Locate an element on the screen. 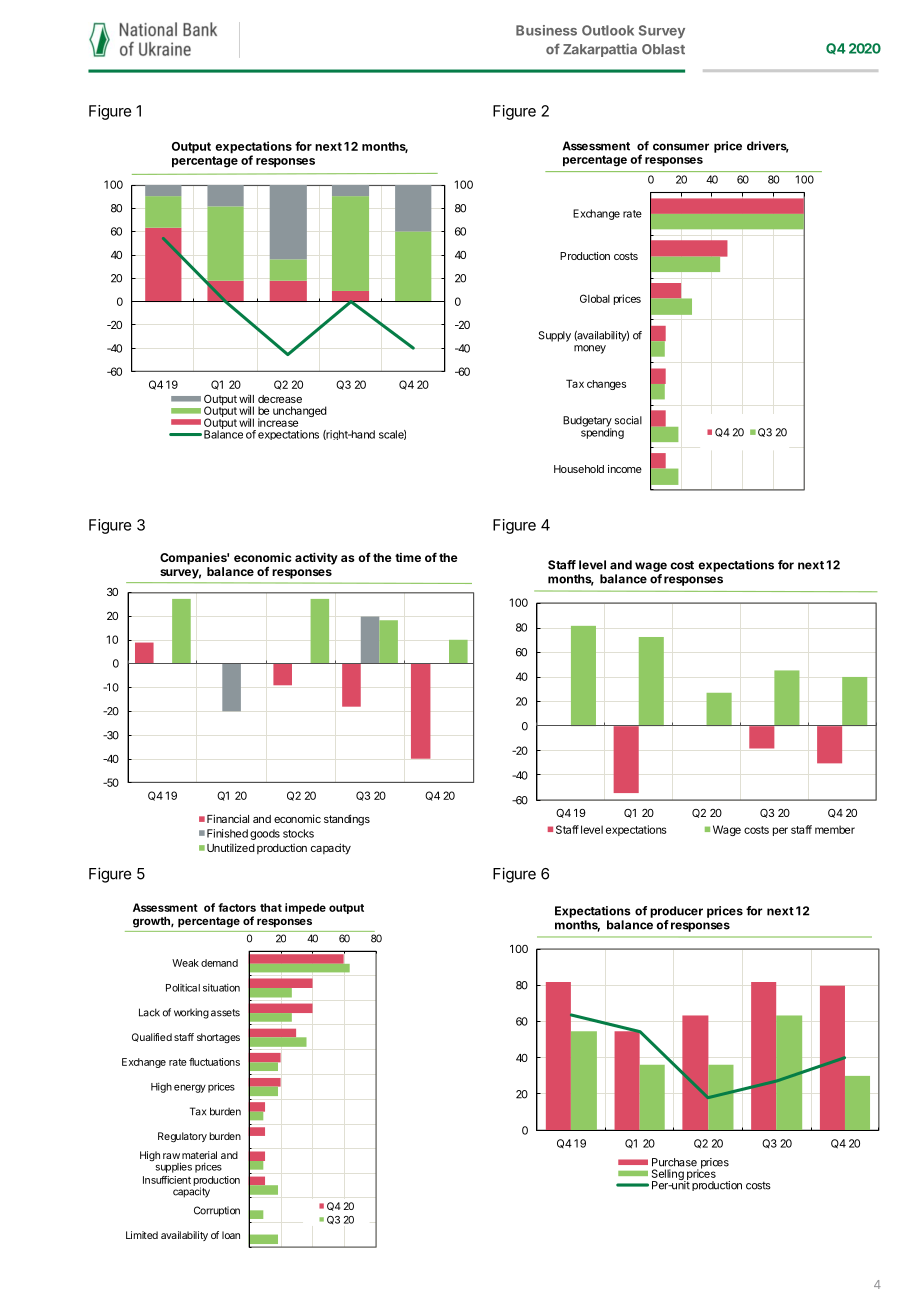 This screenshot has width=924, height=1308. income is located at coordinates (625, 469).
